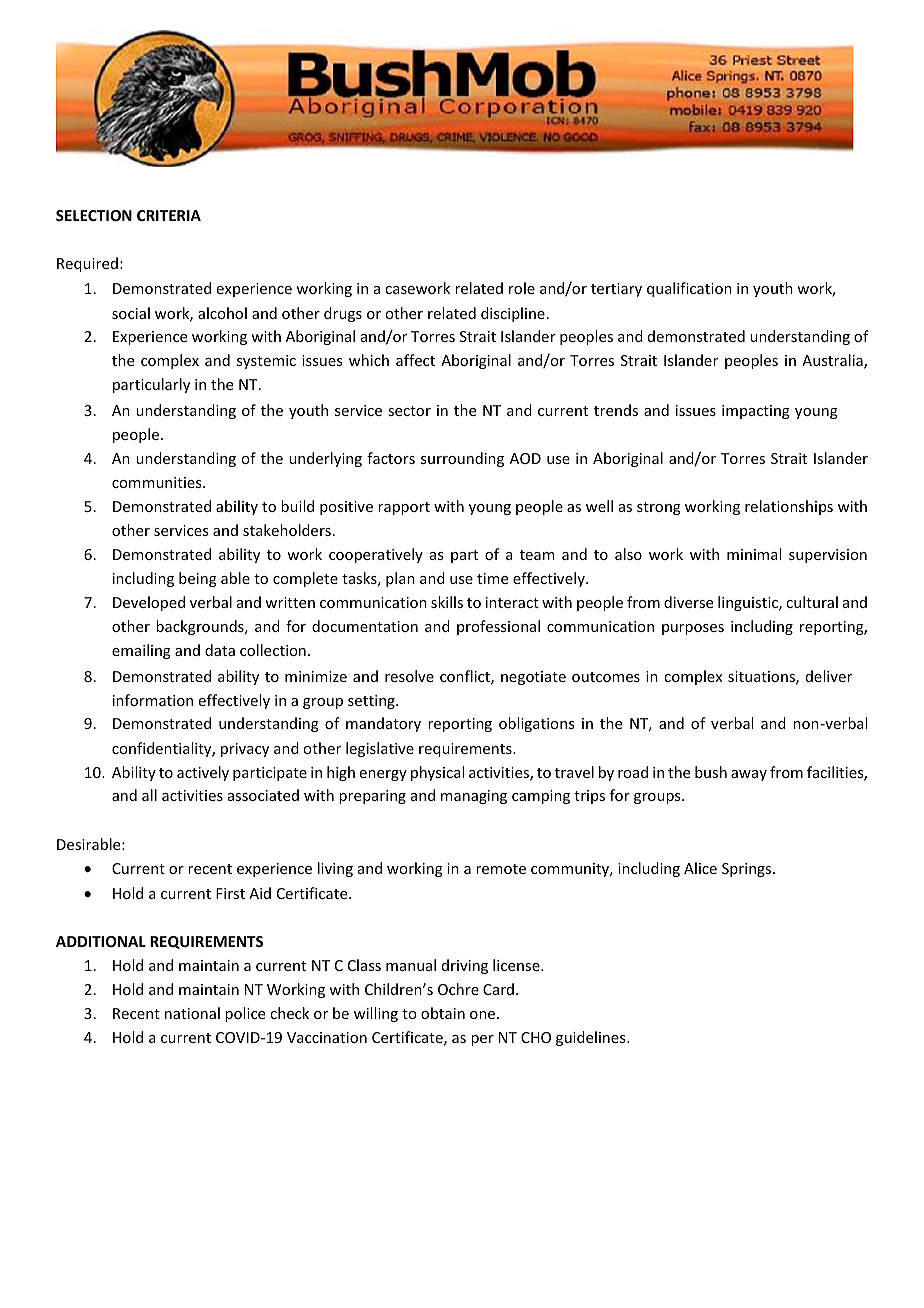  What do you see at coordinates (443, 1013) in the screenshot?
I see `obtain` at bounding box center [443, 1013].
